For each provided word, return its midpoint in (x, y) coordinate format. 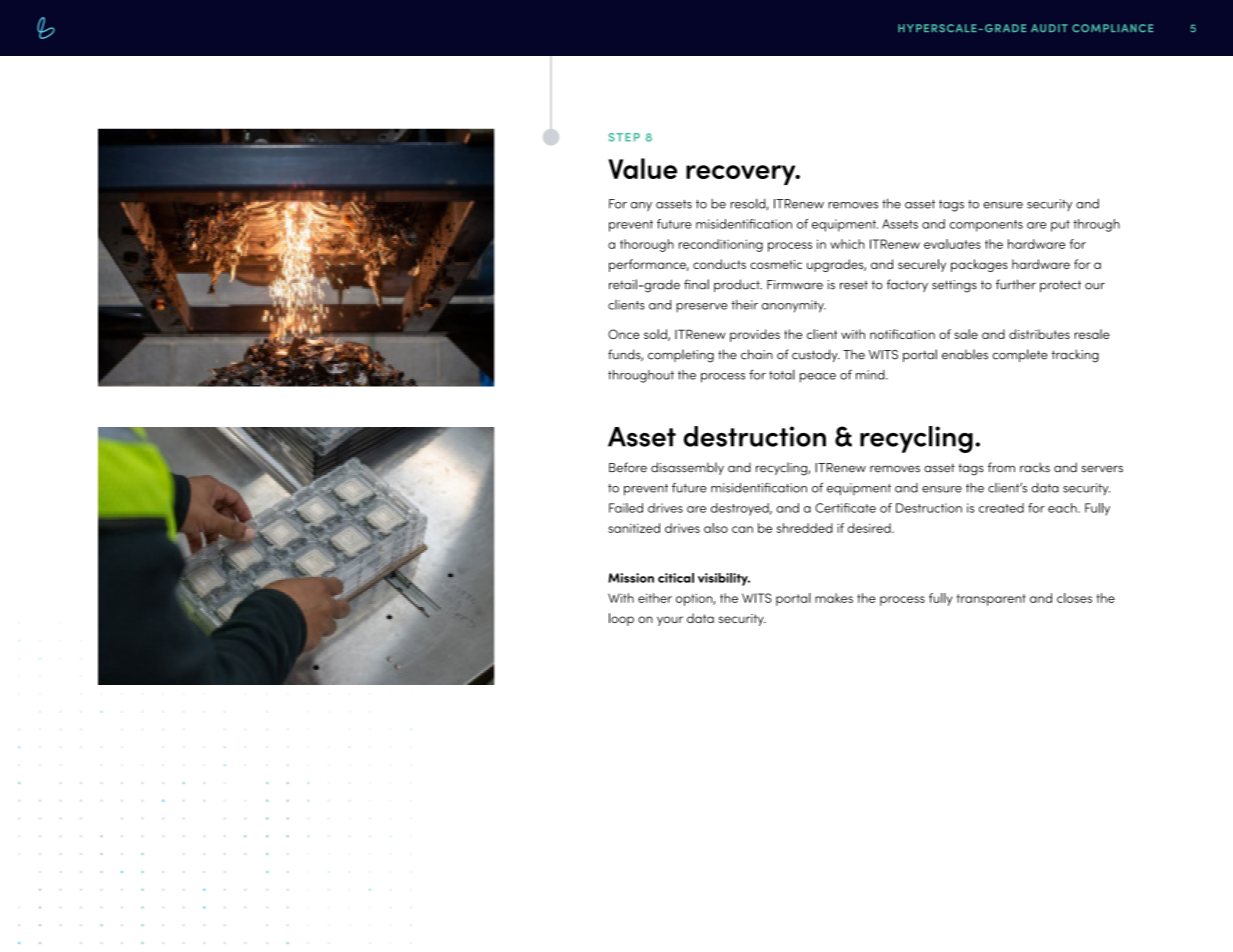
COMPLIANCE (1113, 28)
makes (834, 598)
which (847, 244)
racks (1035, 467)
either (655, 598)
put (1060, 226)
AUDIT (1049, 28)
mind (871, 375)
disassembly (687, 468)
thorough (647, 245)
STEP (624, 137)
